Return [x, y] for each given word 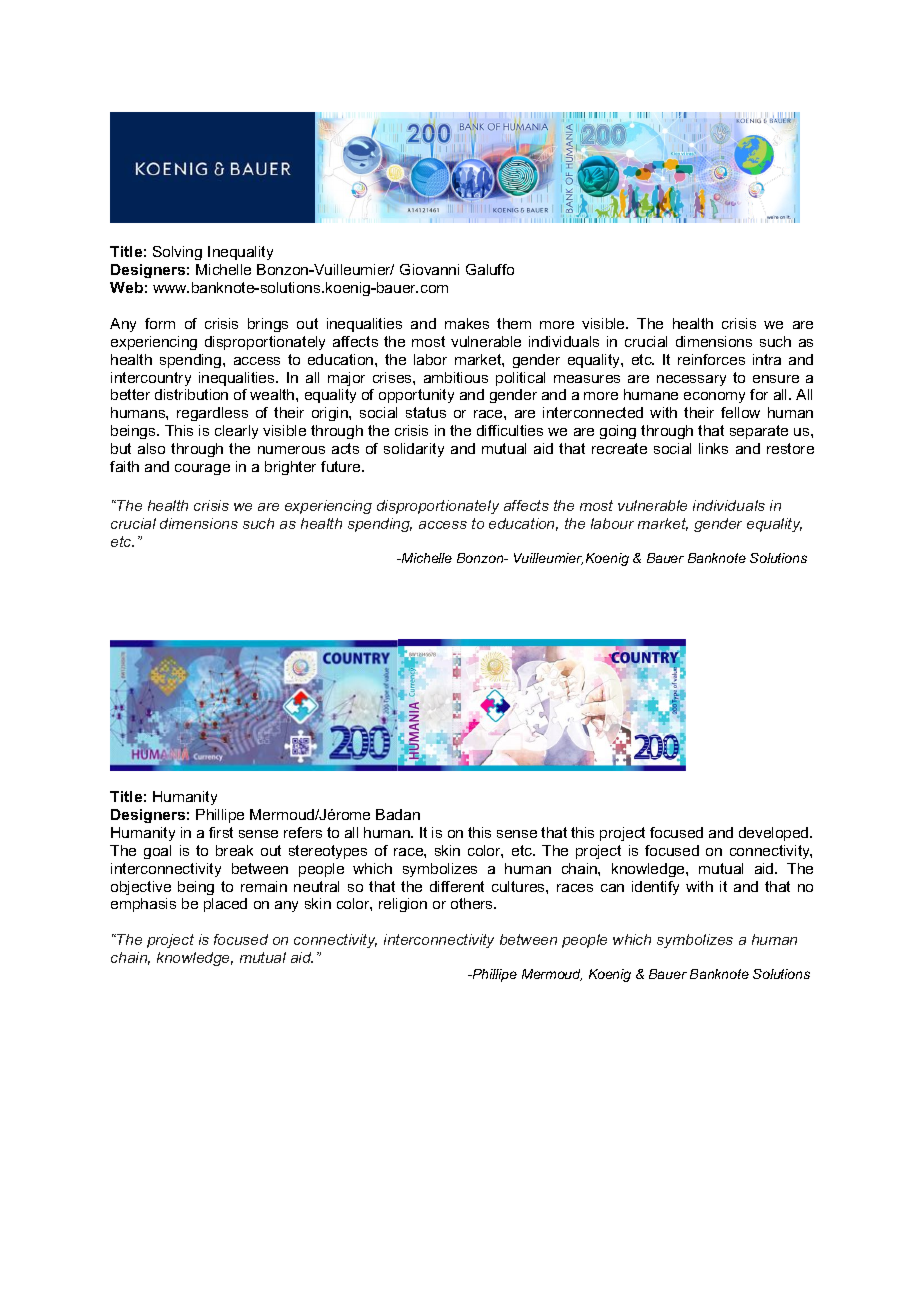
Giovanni [429, 269]
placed [225, 905]
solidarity [414, 450]
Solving [177, 253]
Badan [398, 814]
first [221, 832]
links [713, 448]
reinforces [711, 359]
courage [202, 469]
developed [775, 834]
